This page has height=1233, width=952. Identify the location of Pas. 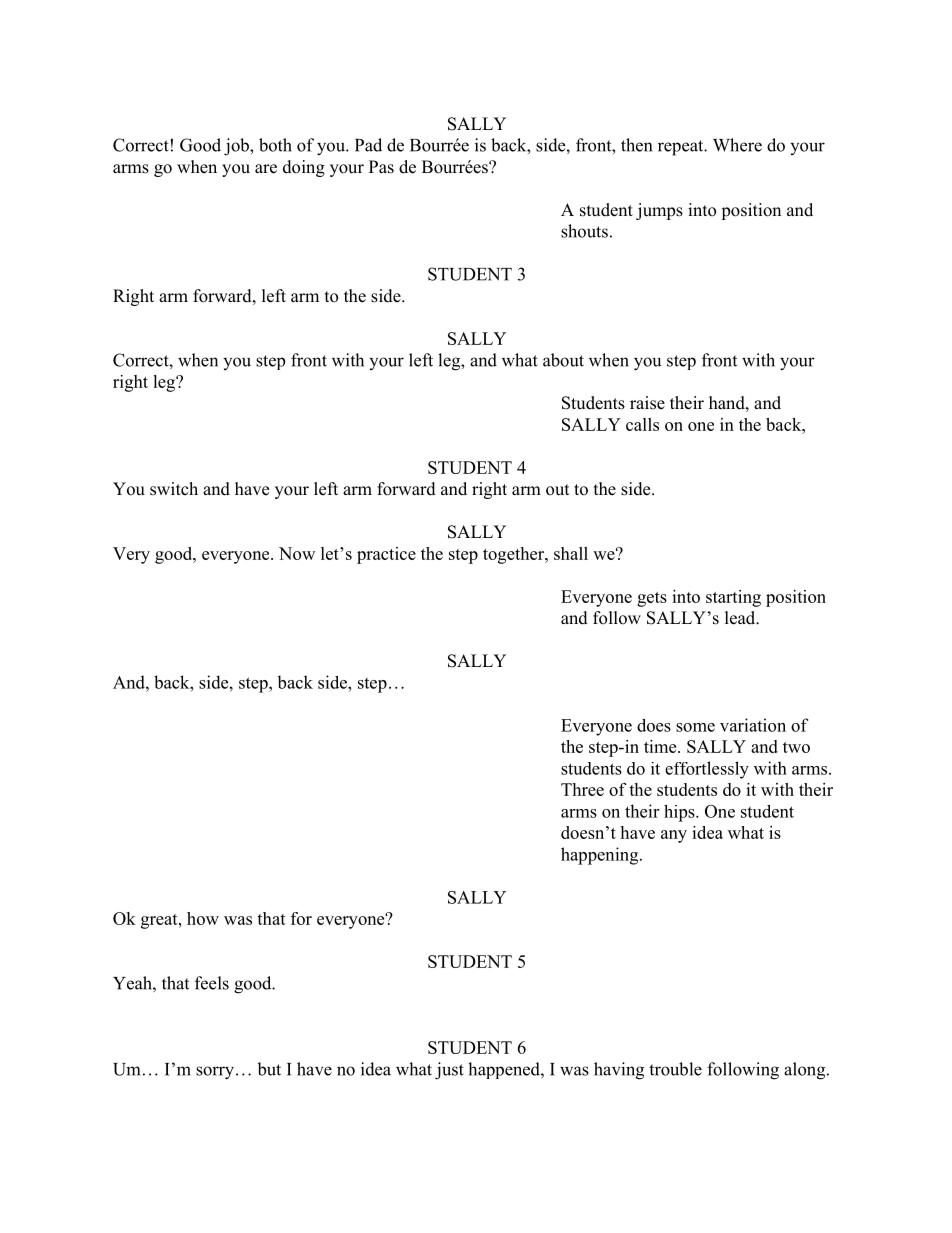
(381, 167).
